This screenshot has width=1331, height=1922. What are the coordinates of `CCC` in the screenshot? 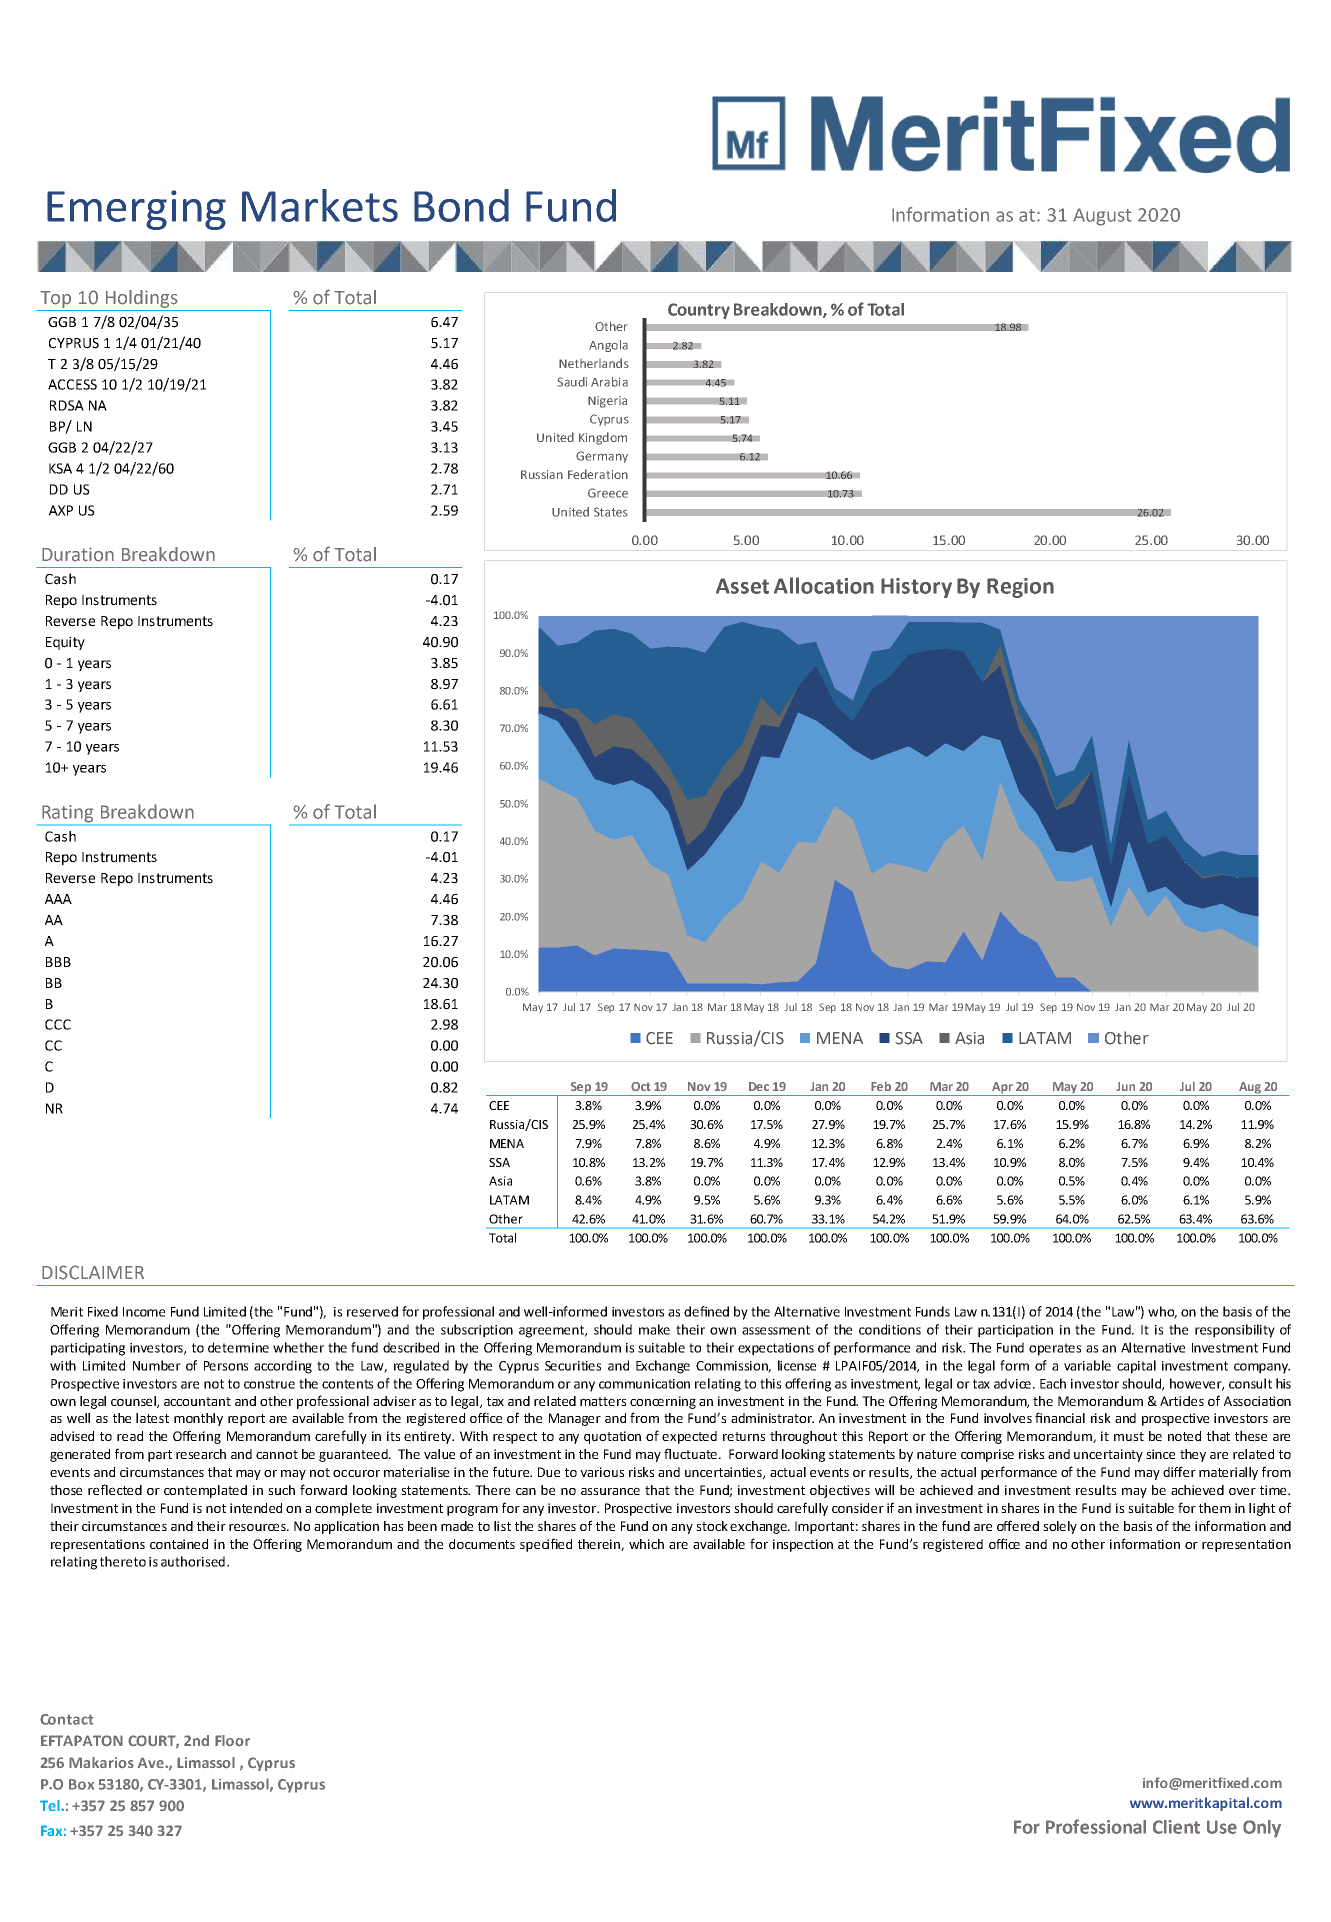 It's located at (58, 1024).
